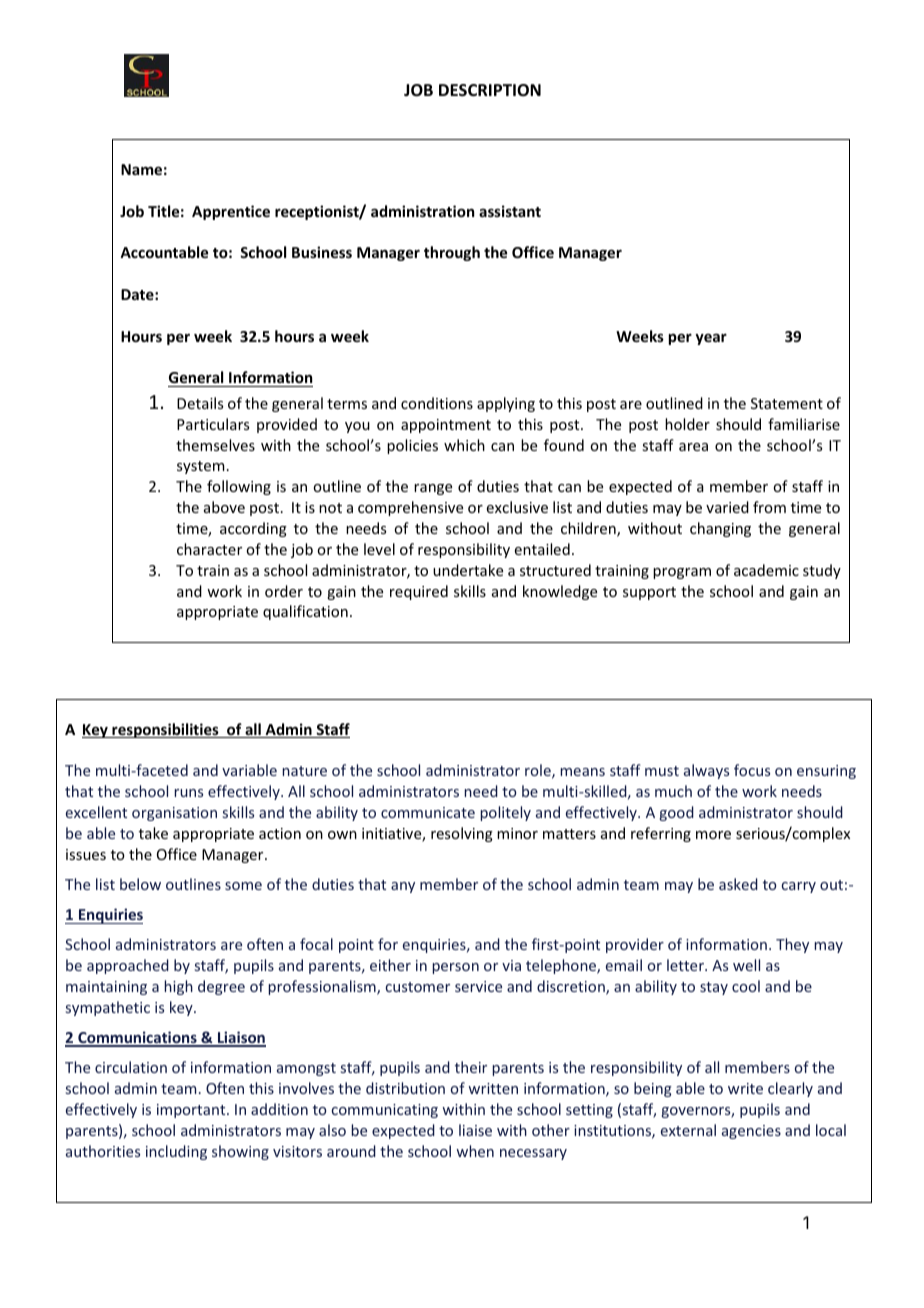  I want to click on agencies, so click(751, 1132).
